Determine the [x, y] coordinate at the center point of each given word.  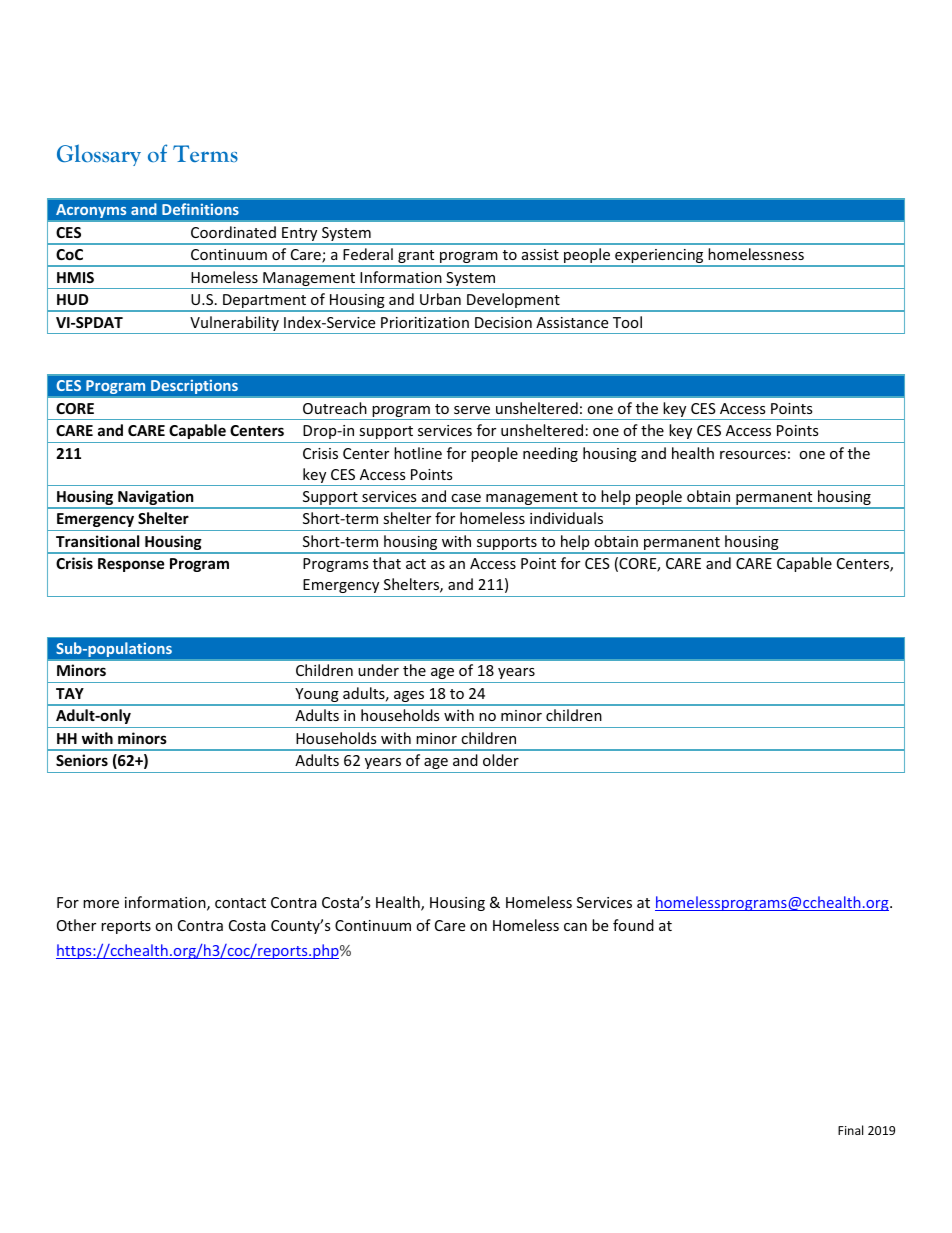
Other [76, 925]
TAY [70, 693]
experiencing [659, 257]
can [575, 927]
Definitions [200, 209]
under [378, 670]
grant [416, 258]
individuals [566, 518]
